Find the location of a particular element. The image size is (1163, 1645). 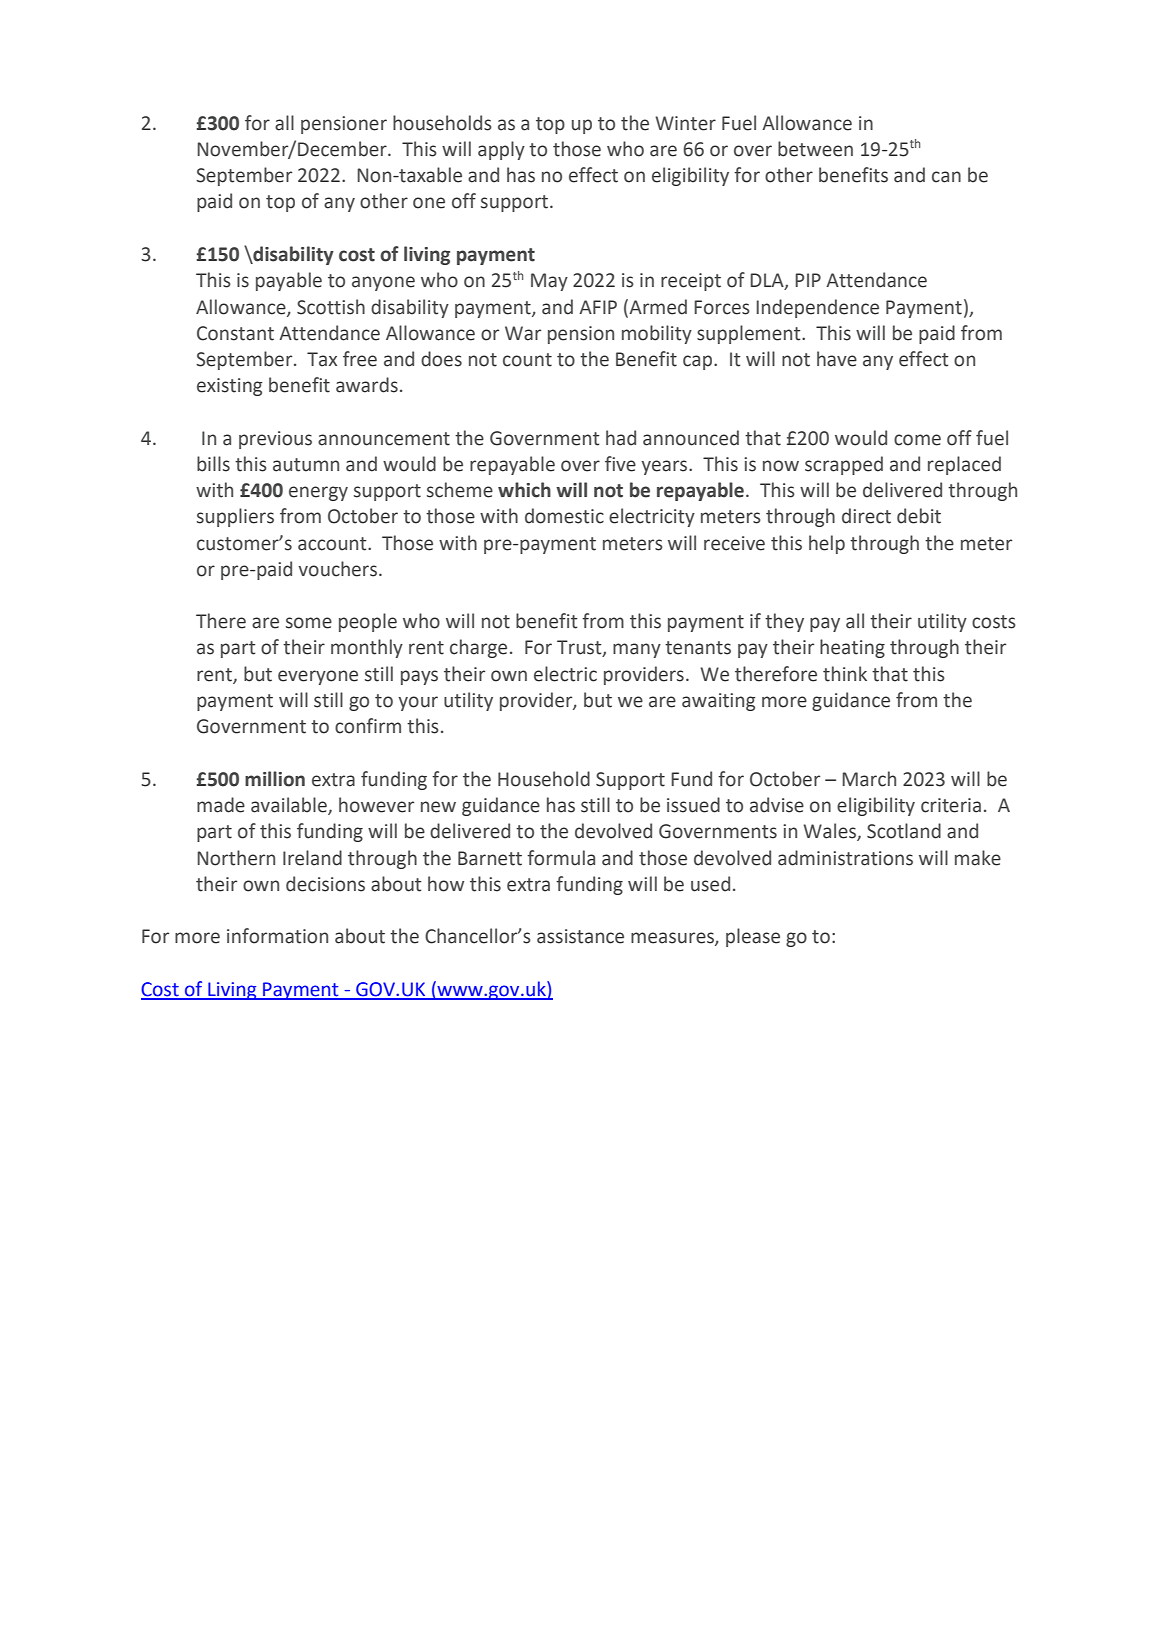

information is located at coordinates (277, 936).
